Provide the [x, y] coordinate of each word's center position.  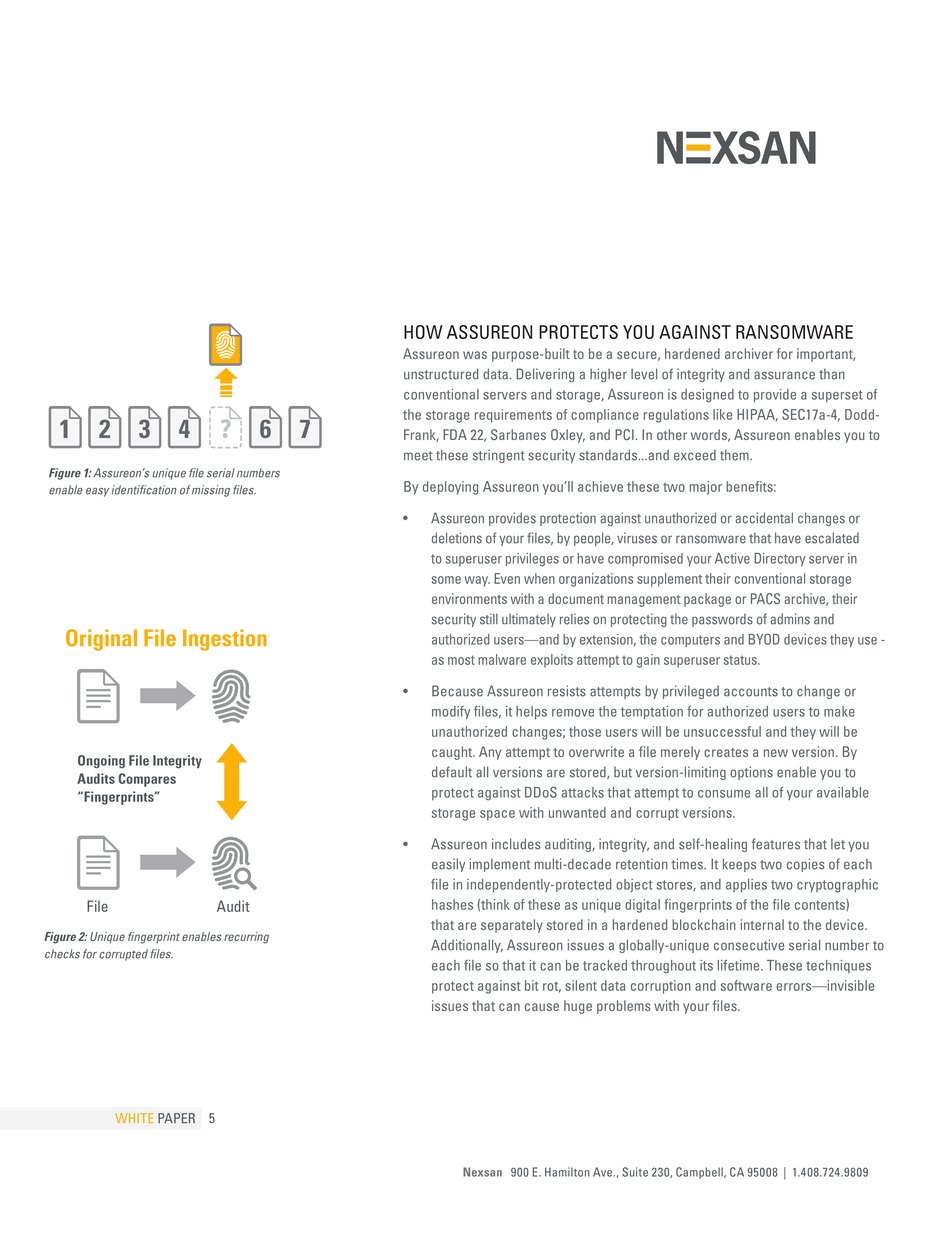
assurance [784, 375]
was [475, 355]
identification [144, 490]
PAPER [176, 1118]
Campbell [700, 1173]
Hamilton [567, 1172]
